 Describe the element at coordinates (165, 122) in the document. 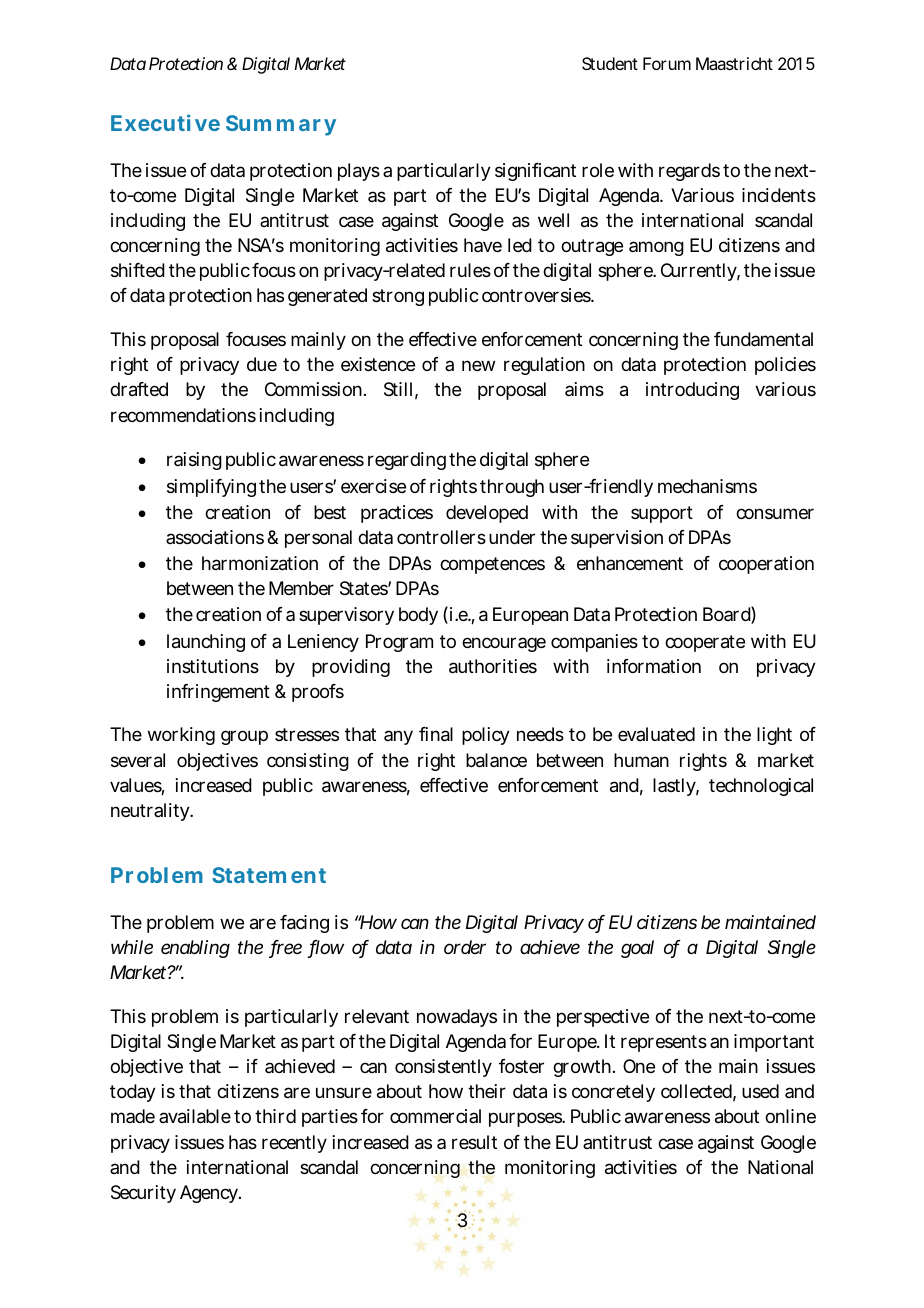

I see `Executive` at that location.
